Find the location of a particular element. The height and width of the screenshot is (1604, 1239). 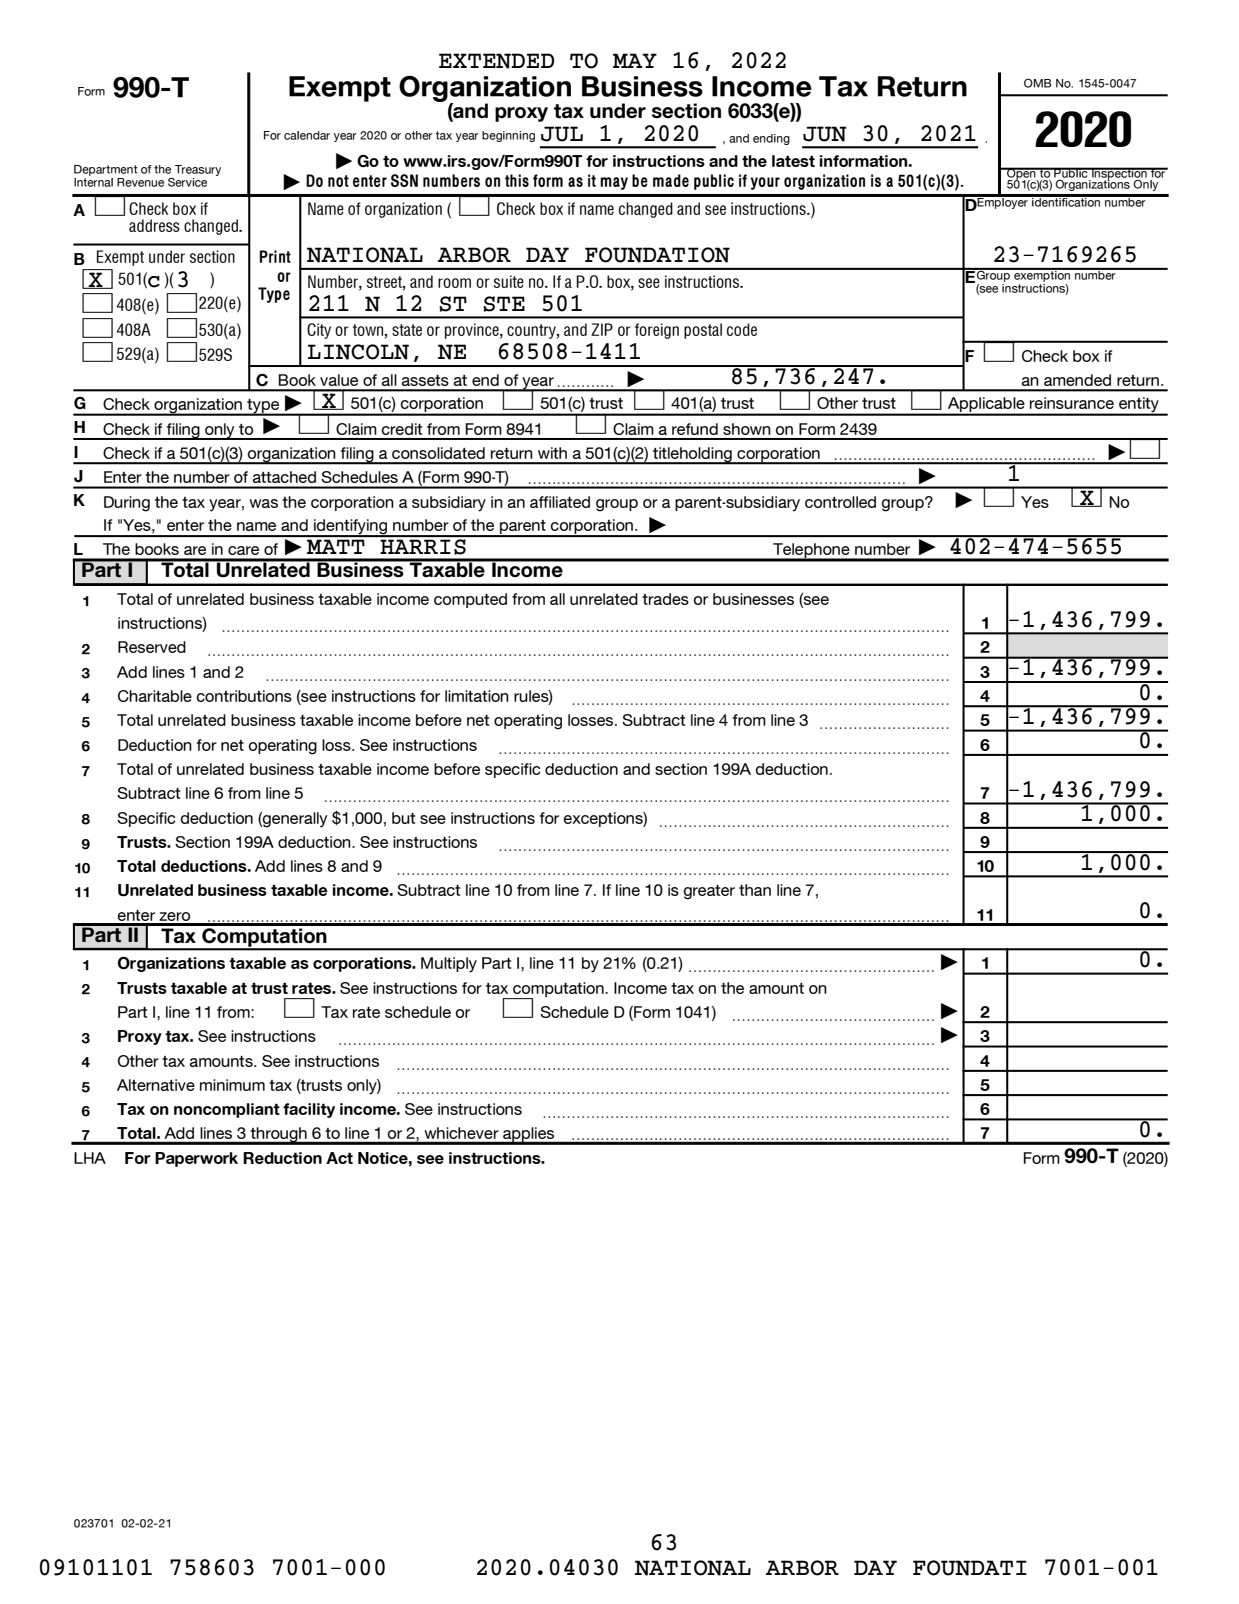

Treasury is located at coordinates (198, 170).
